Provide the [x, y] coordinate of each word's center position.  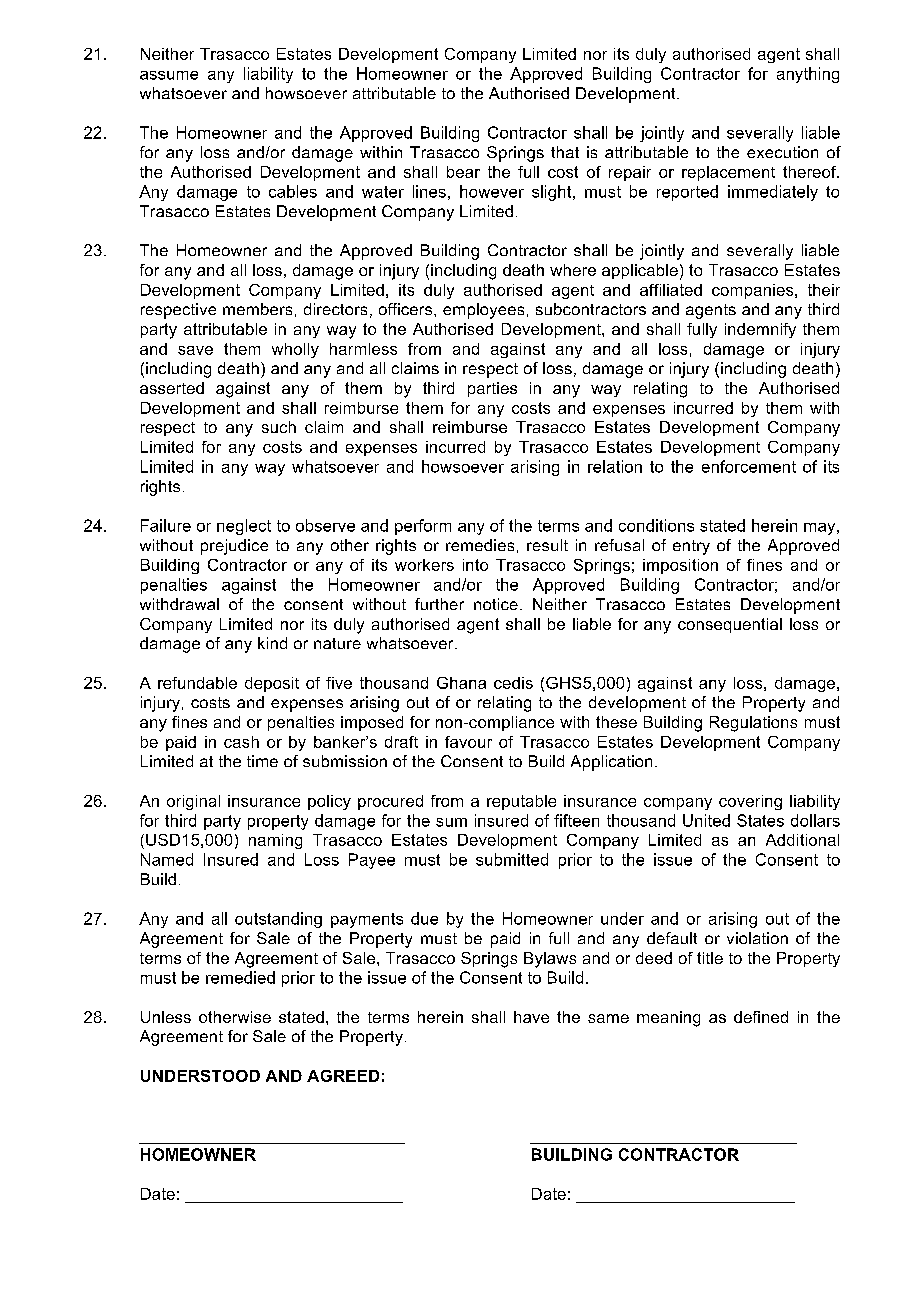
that [565, 152]
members [257, 309]
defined [761, 1017]
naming [275, 841]
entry [691, 547]
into [475, 565]
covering [750, 802]
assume [169, 75]
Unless [166, 1017]
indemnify [760, 330]
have [531, 1017]
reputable [521, 802]
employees [483, 311]
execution [782, 152]
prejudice [234, 547]
